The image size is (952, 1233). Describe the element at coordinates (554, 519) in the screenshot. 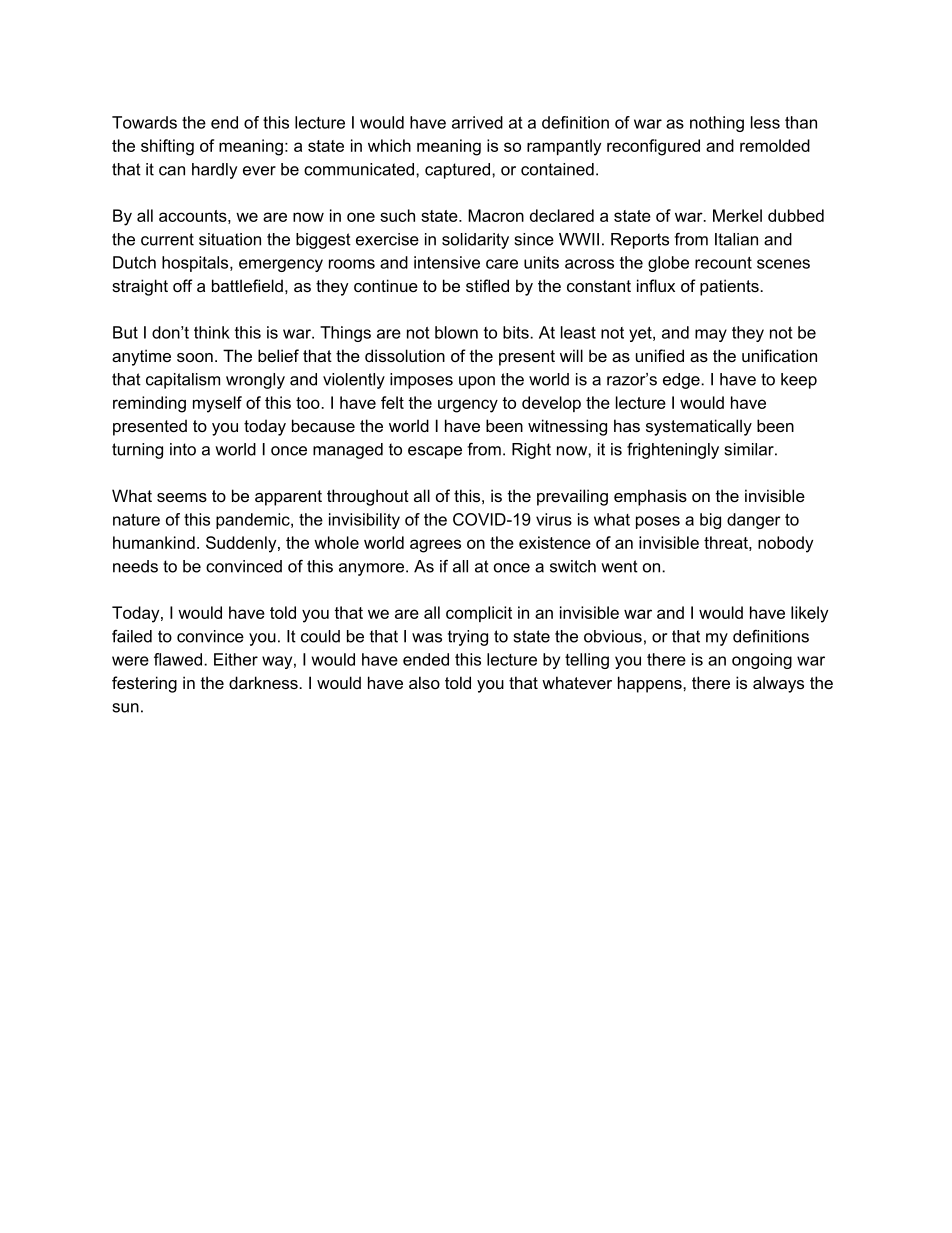

I see `virus` at that location.
